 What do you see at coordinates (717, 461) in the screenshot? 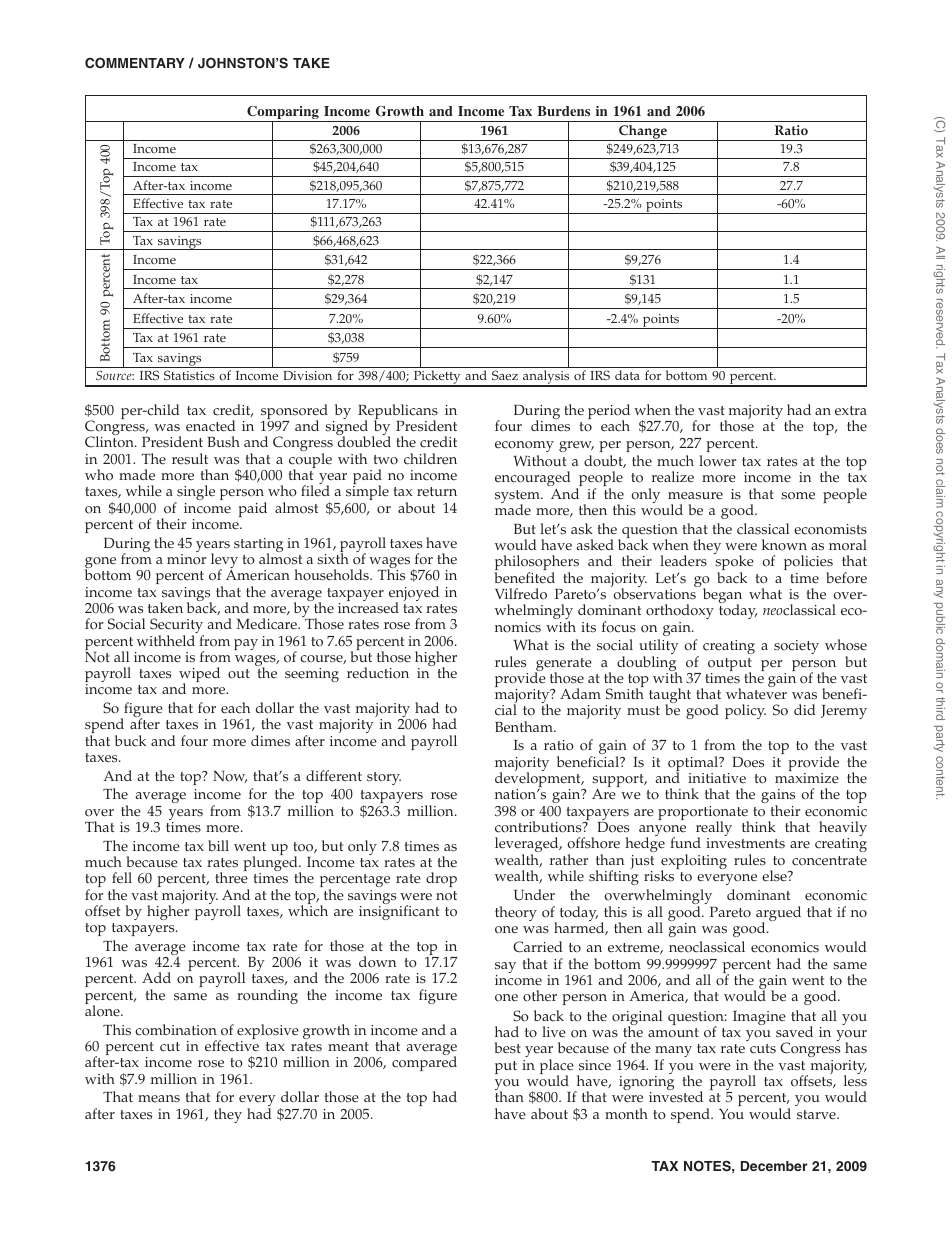
I see `lower` at bounding box center [717, 461].
